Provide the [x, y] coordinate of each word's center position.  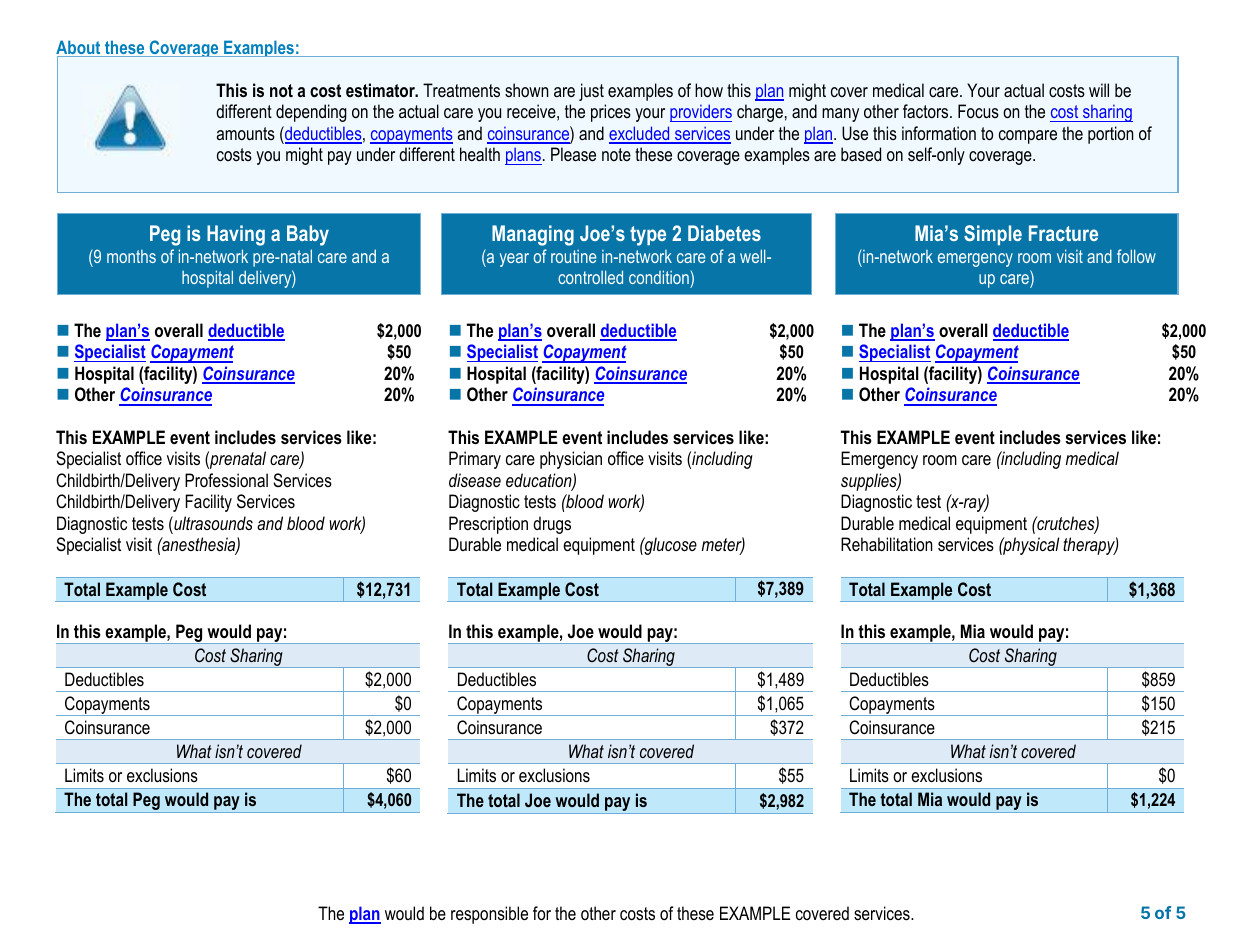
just [591, 92]
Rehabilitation [887, 544]
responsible [489, 915]
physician [571, 460]
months [131, 256]
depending [311, 113]
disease [475, 480]
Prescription [488, 525]
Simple [993, 235]
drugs [552, 525]
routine [573, 256]
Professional [226, 480]
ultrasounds [212, 523]
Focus [978, 111]
